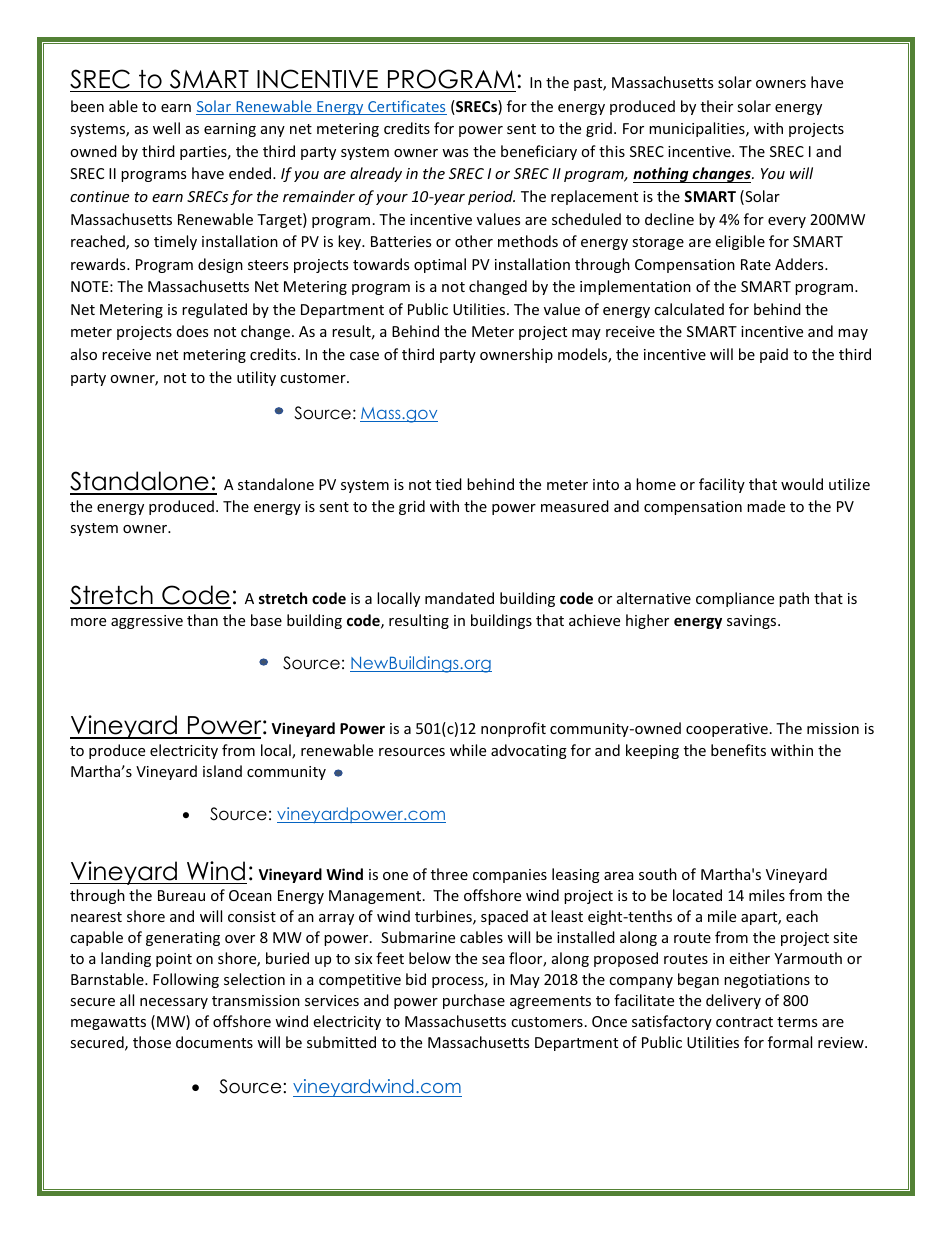  What do you see at coordinates (468, 750) in the screenshot?
I see `while` at bounding box center [468, 750].
